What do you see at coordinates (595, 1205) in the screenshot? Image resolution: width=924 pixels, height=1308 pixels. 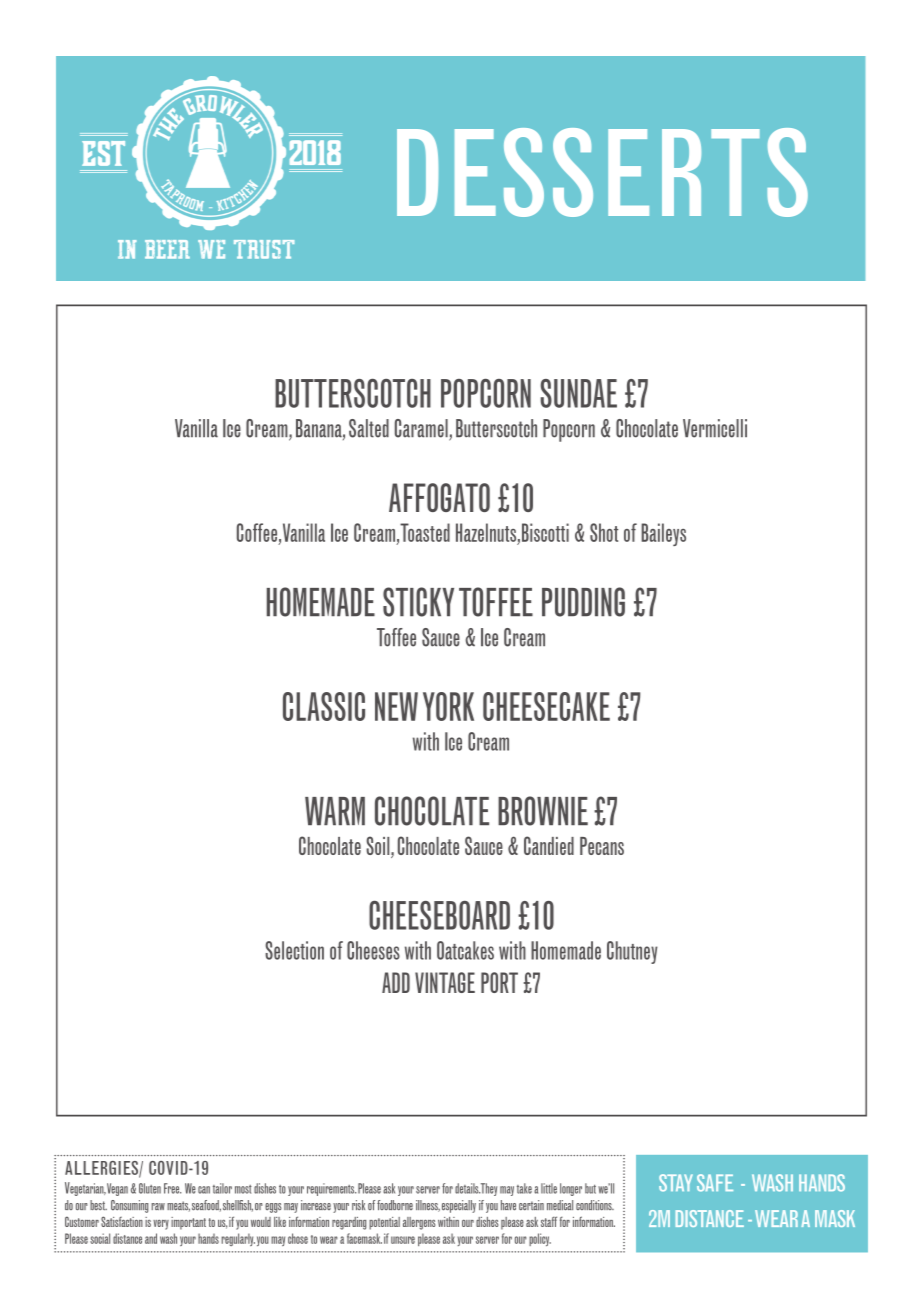 I see `conditions` at bounding box center [595, 1205].
